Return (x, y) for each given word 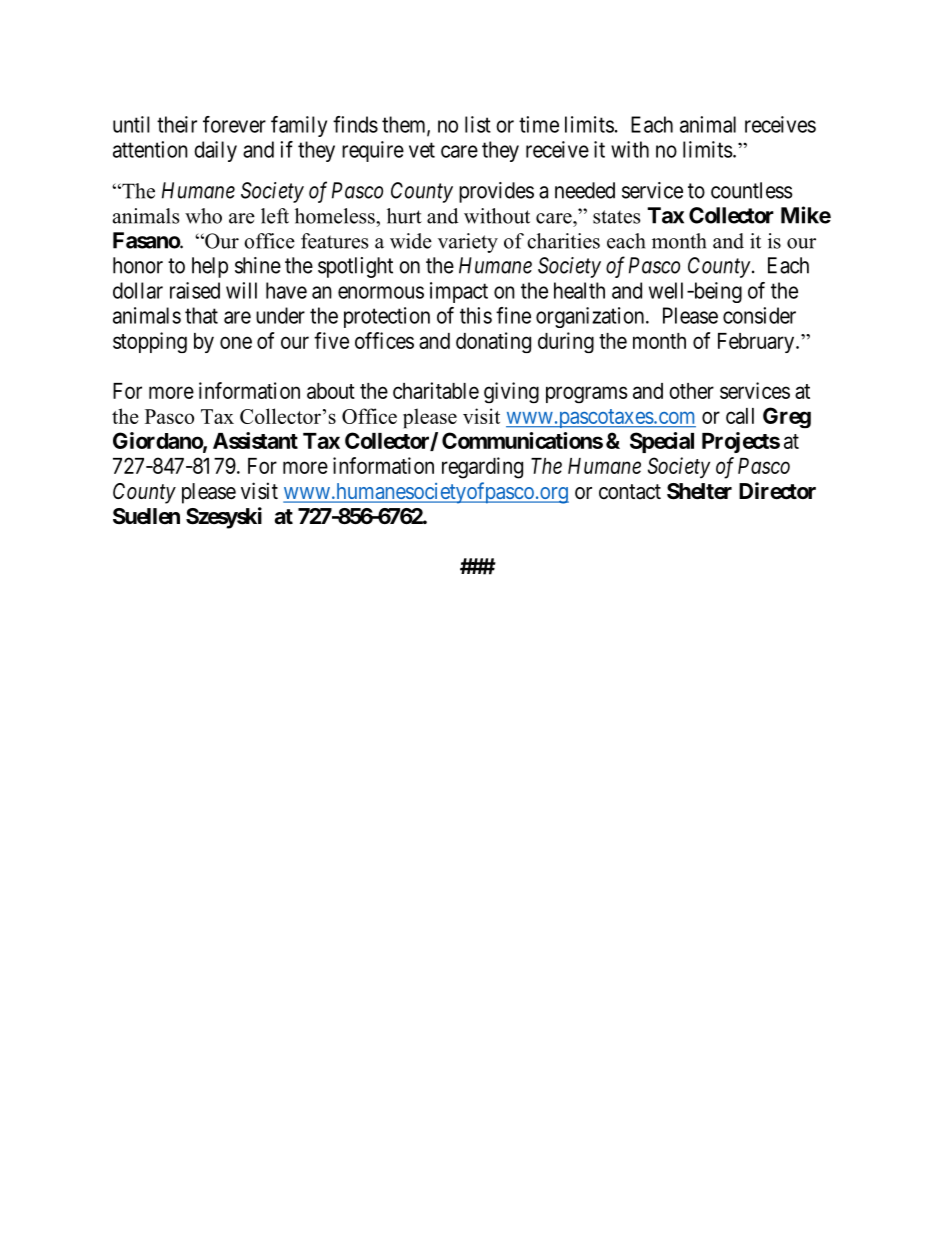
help (210, 267)
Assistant (255, 440)
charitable (436, 390)
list (478, 124)
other (691, 391)
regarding (482, 468)
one (236, 342)
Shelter (699, 491)
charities (563, 241)
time (539, 124)
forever (234, 124)
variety (468, 243)
